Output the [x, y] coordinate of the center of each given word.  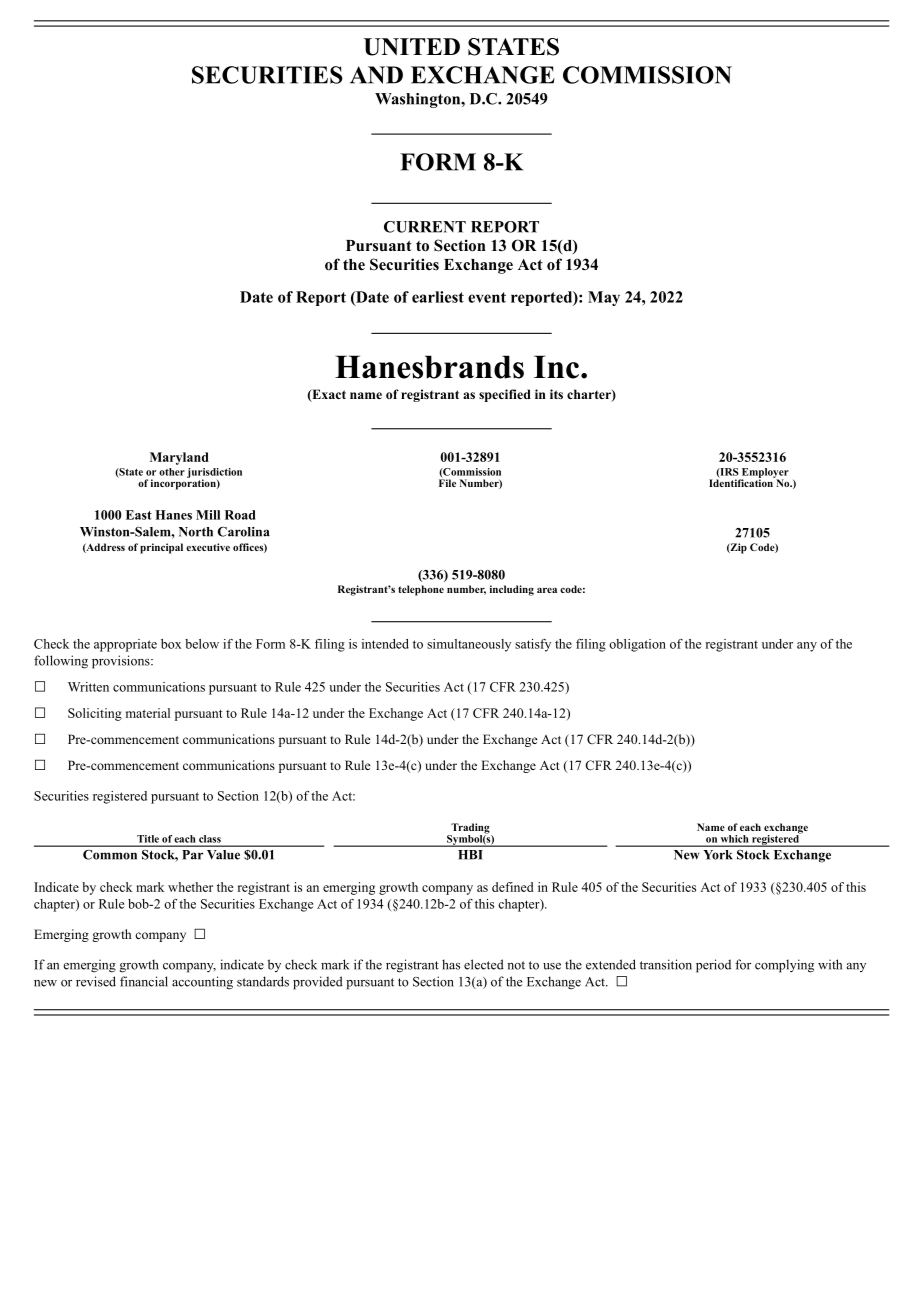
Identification [742, 482]
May [604, 298]
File [447, 482]
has [451, 964]
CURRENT [425, 227]
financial [144, 981]
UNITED [412, 47]
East [139, 515]
